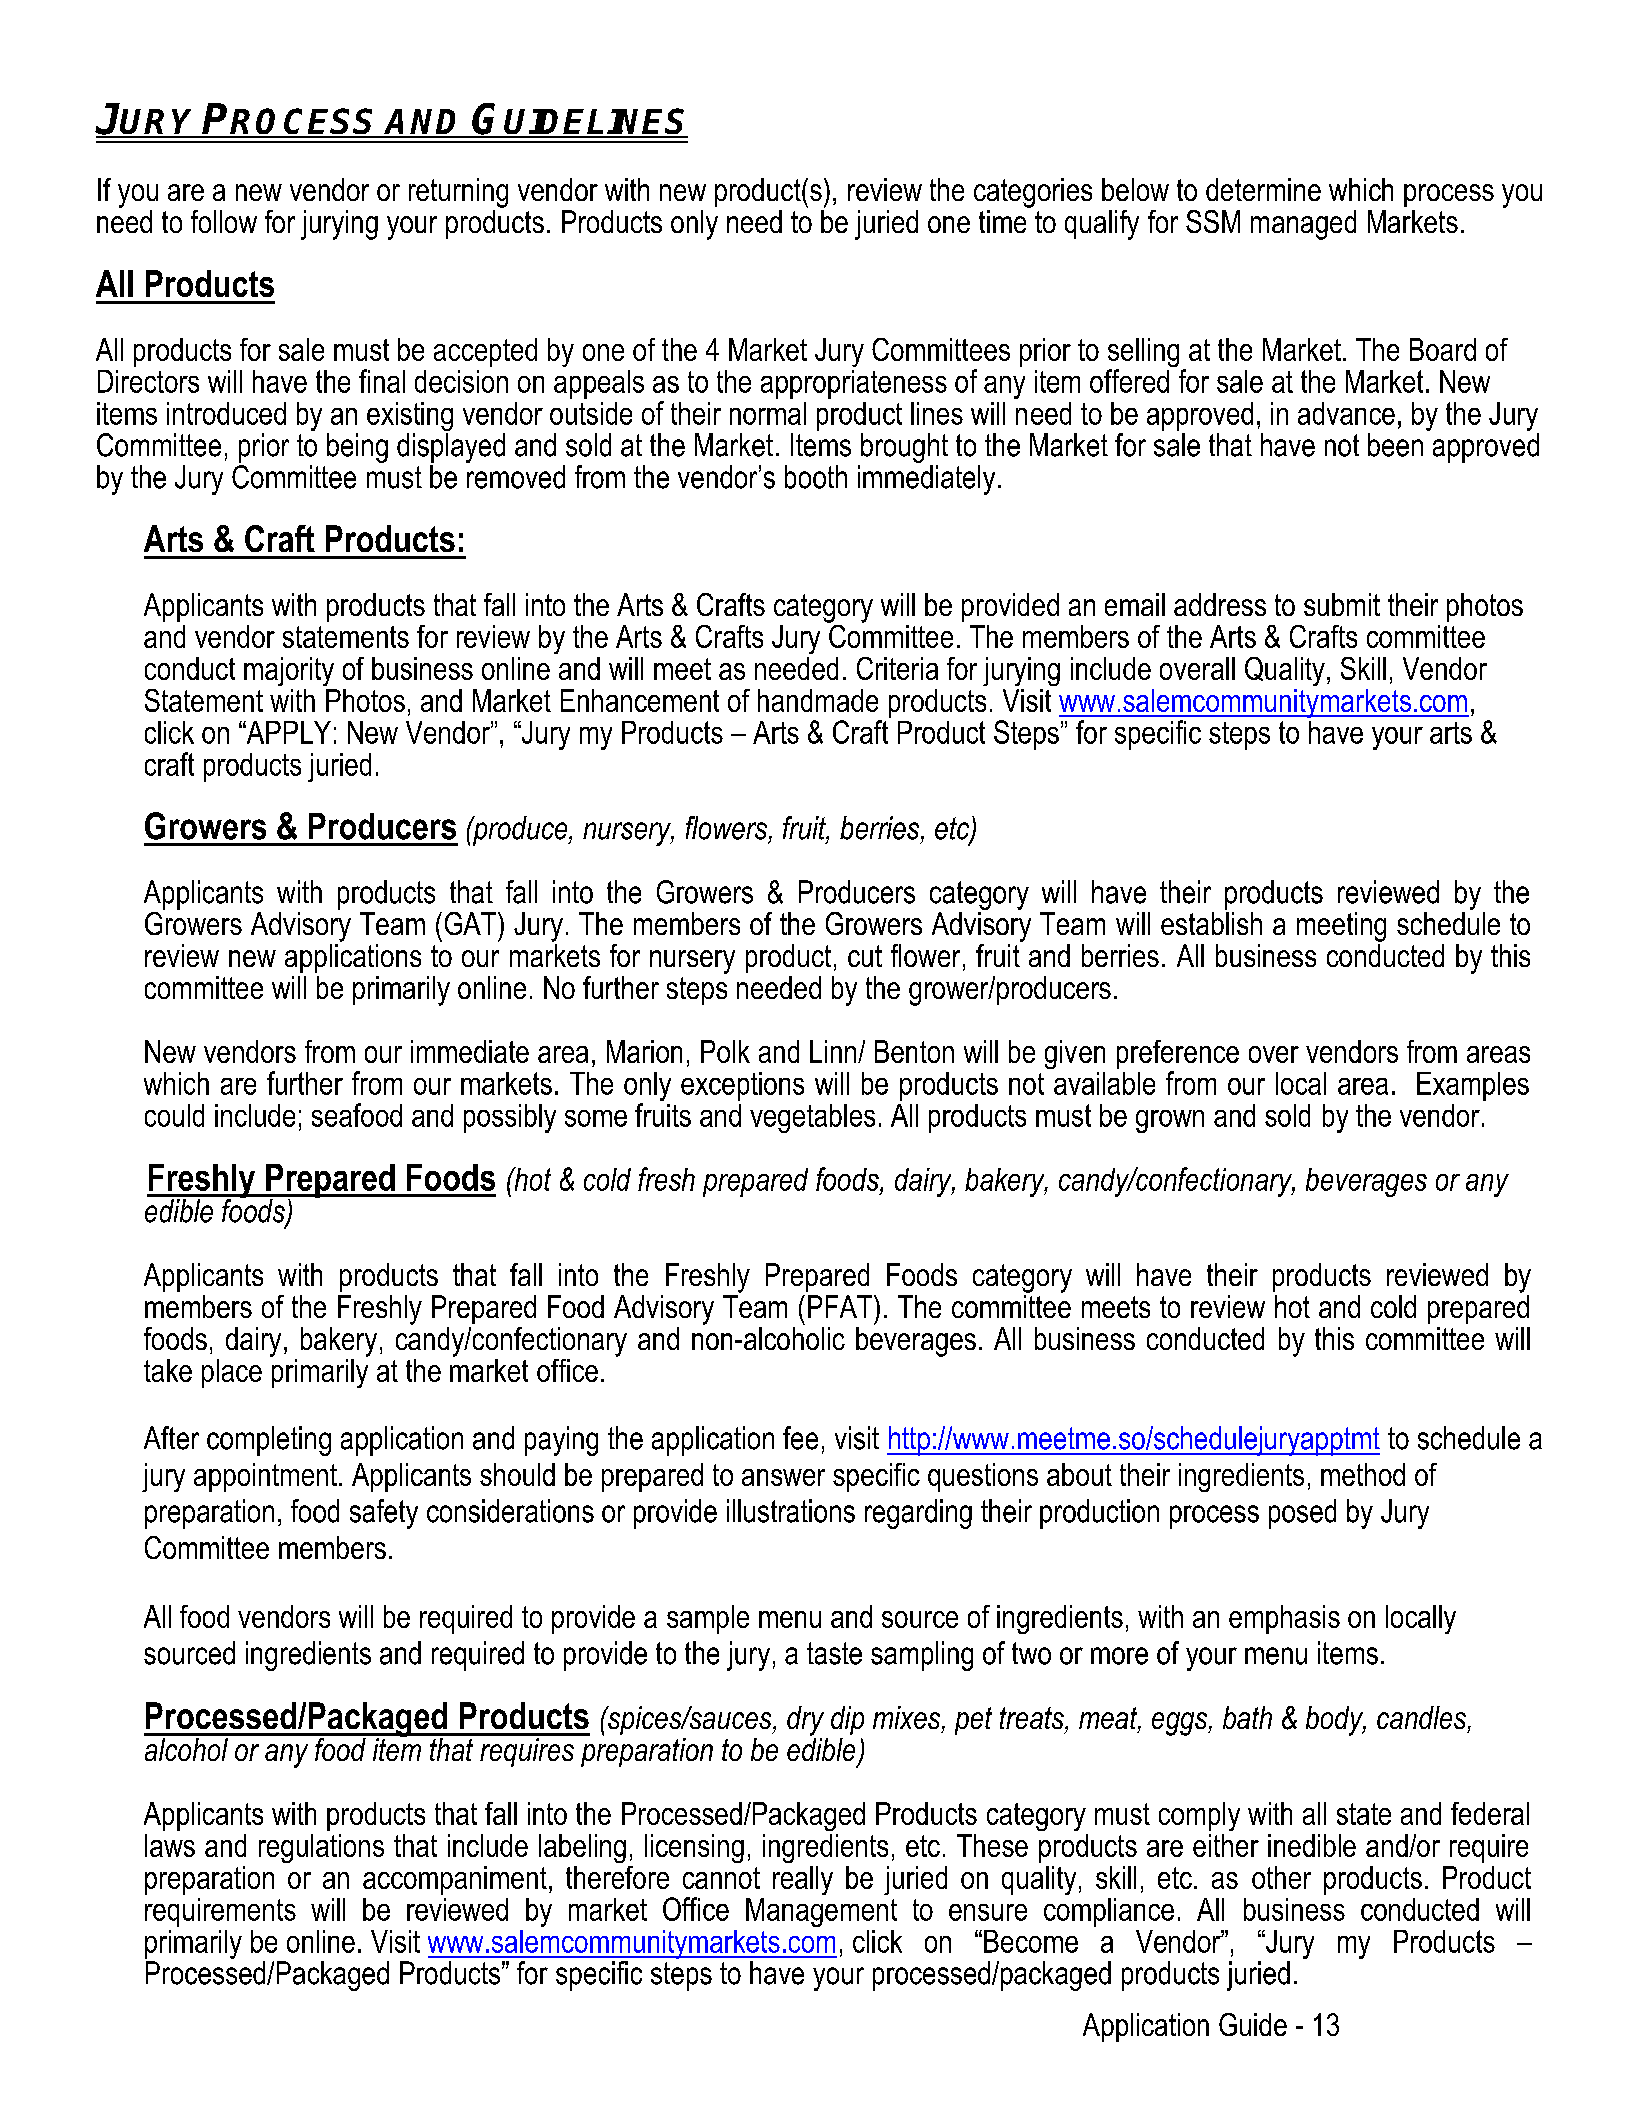  I want to click on follow, so click(224, 221).
